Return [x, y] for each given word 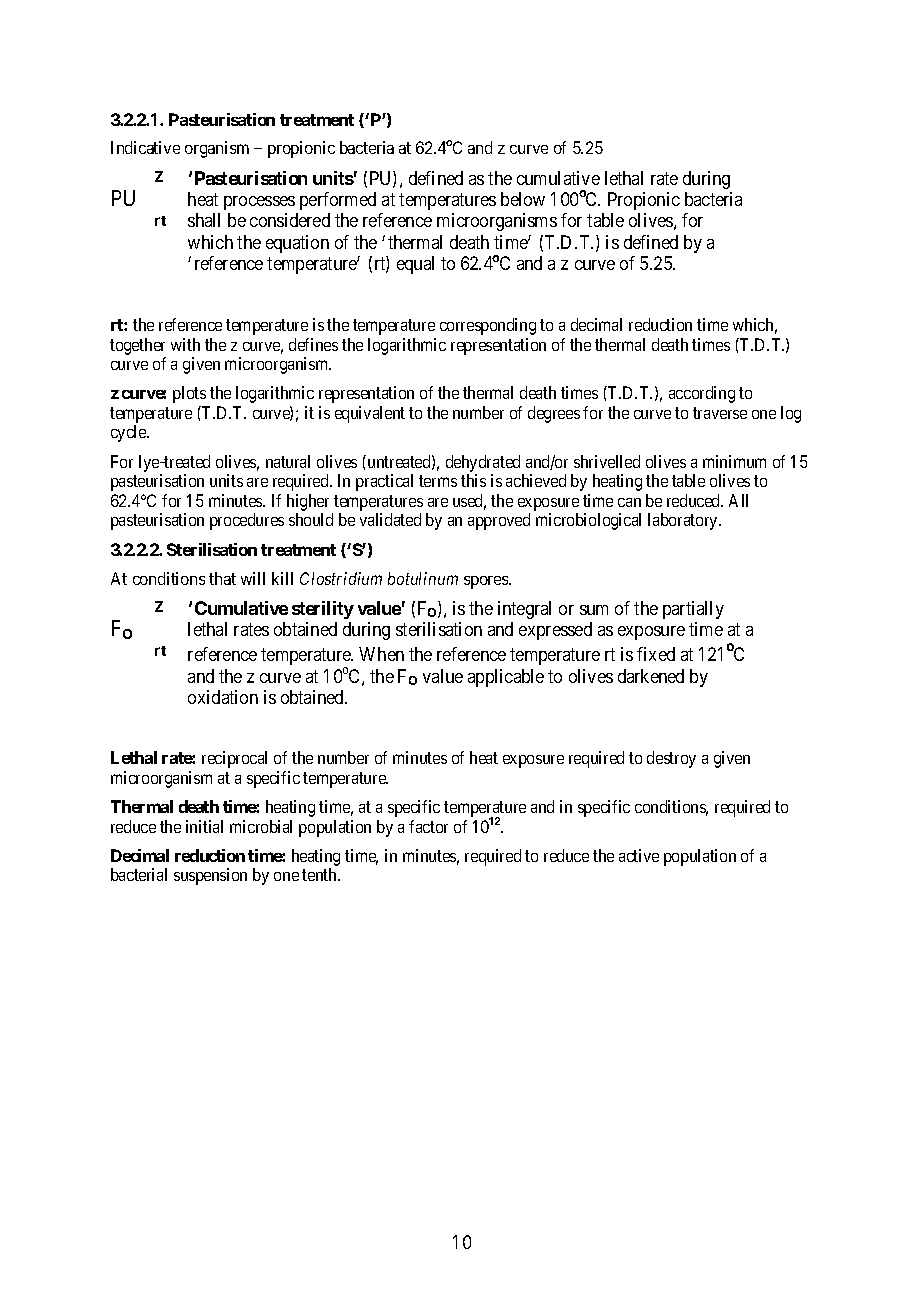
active [639, 855]
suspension [210, 876]
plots [189, 394]
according [702, 394]
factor [428, 826]
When [381, 654]
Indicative [145, 147]
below [523, 199]
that [222, 578]
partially [693, 610]
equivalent [370, 414]
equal [415, 265]
